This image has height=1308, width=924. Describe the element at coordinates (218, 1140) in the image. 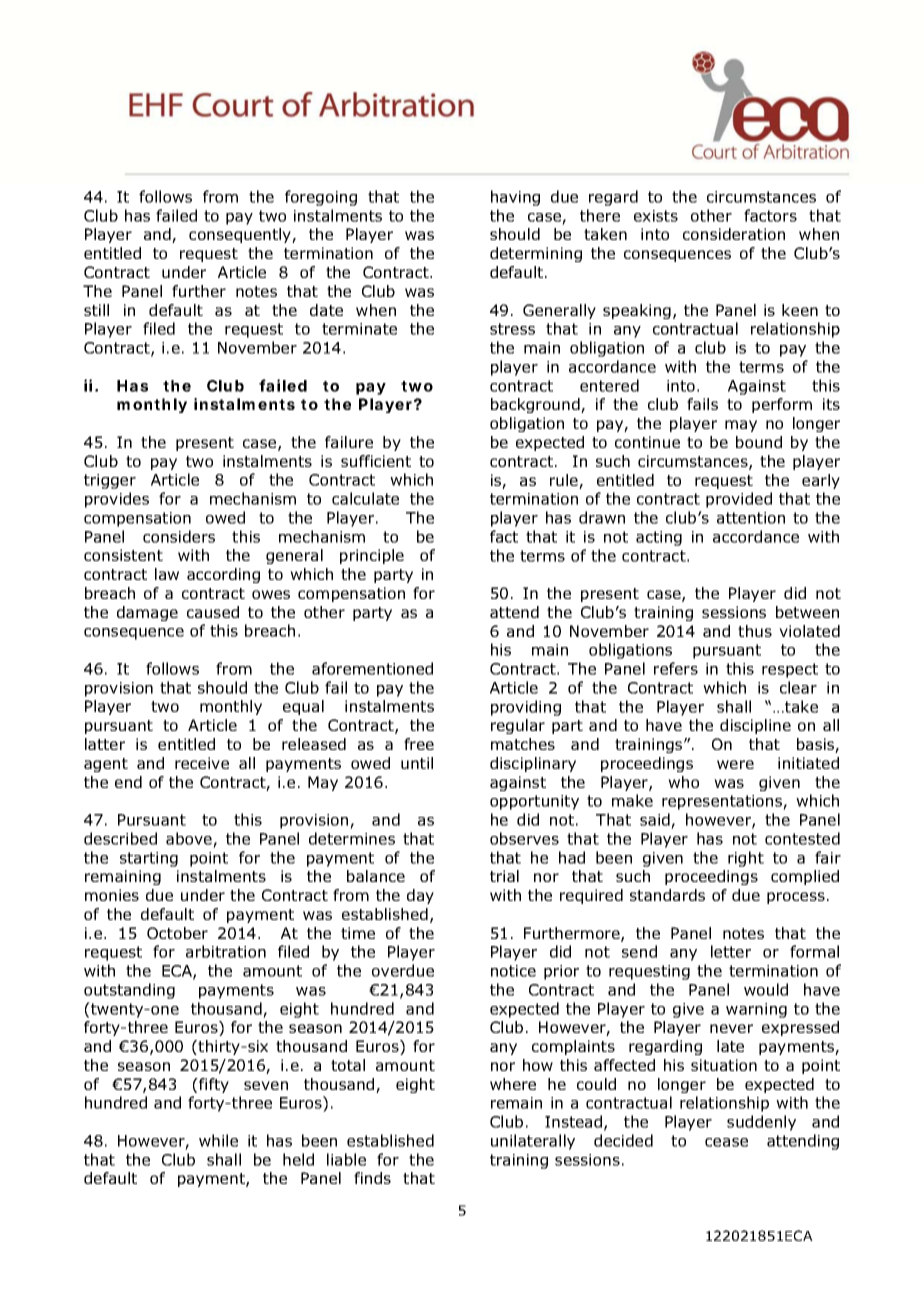

I see `while` at that location.
